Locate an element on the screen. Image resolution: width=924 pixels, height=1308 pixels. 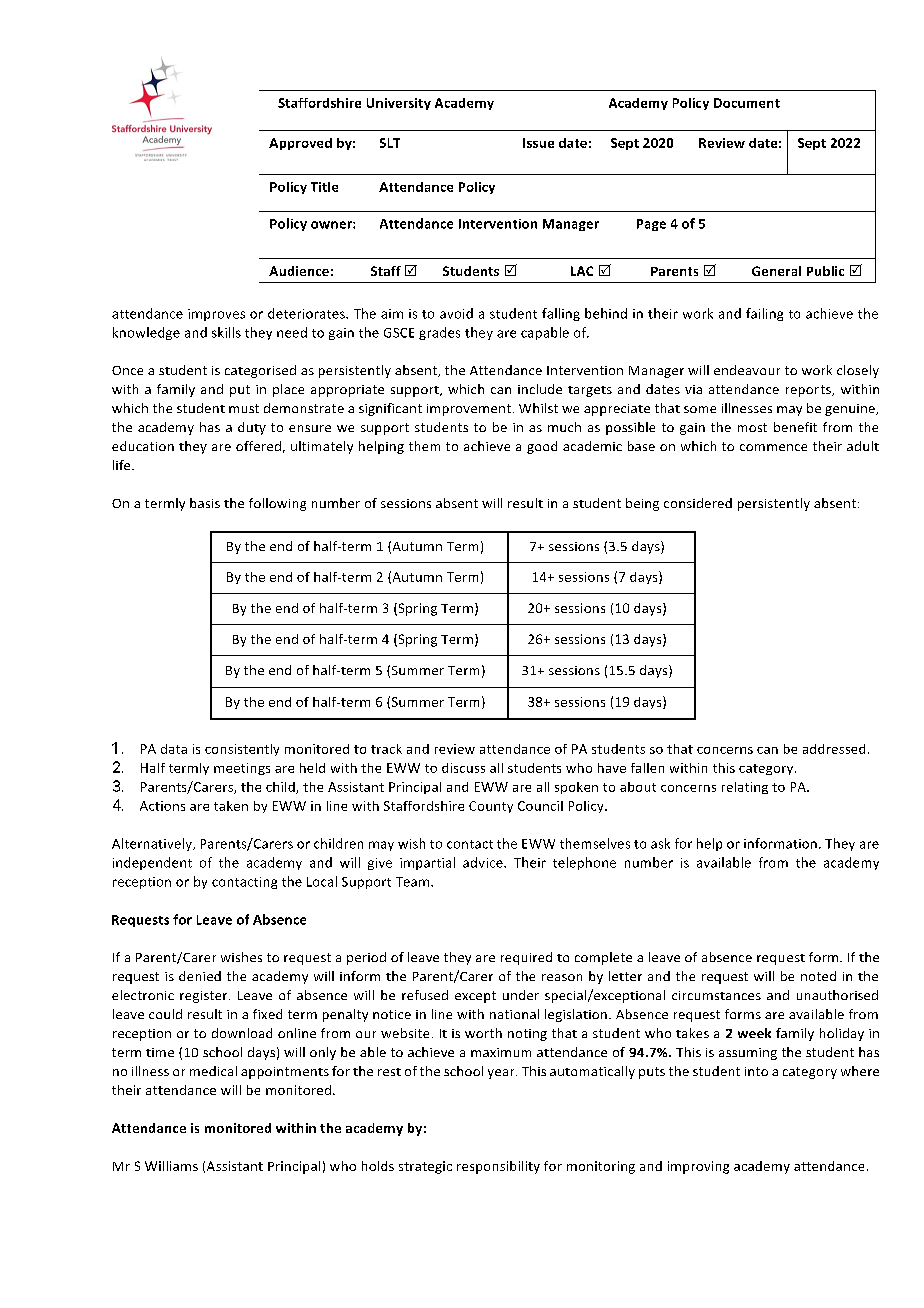
Issue is located at coordinates (538, 143).
